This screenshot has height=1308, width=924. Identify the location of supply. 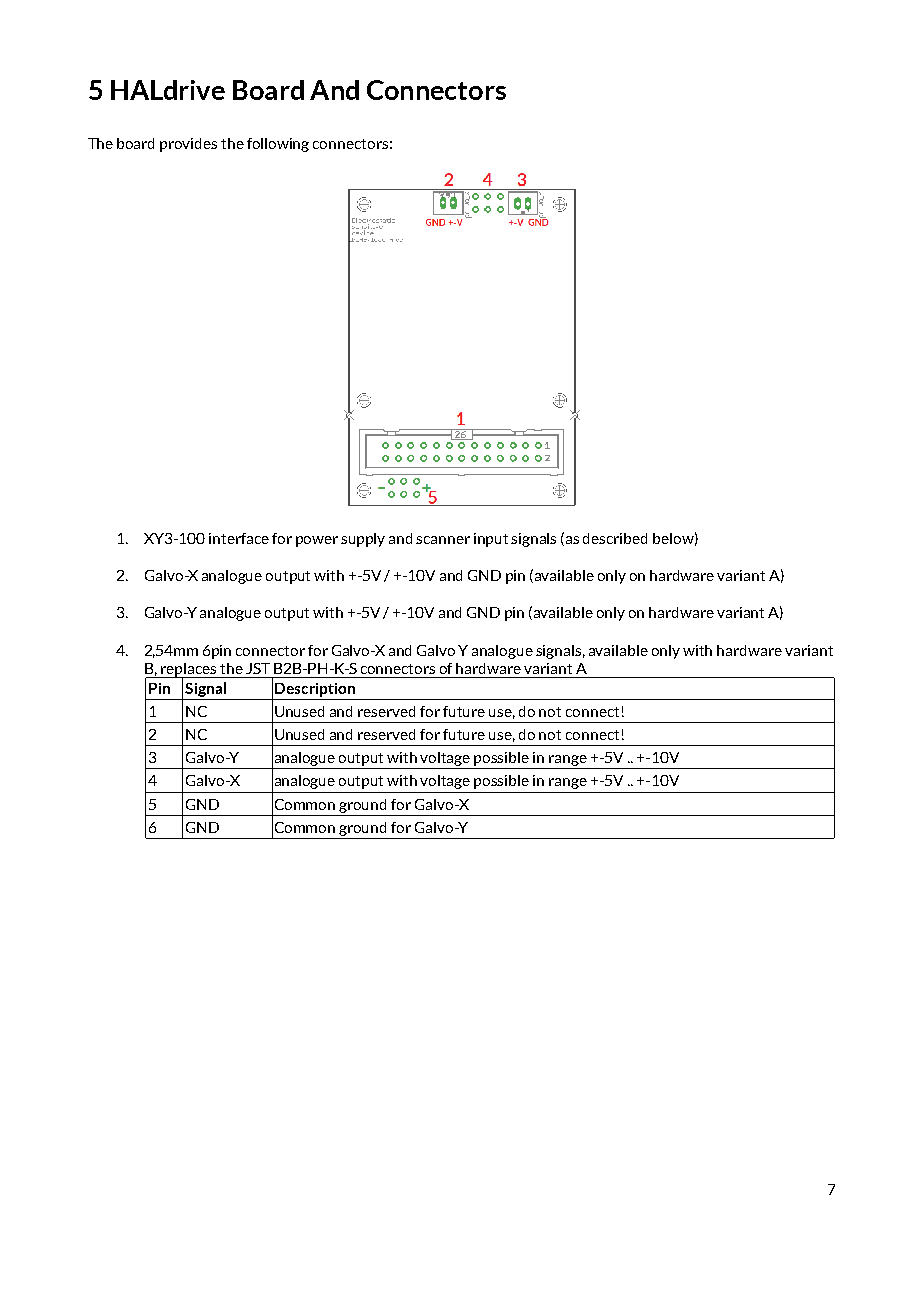
(363, 540).
